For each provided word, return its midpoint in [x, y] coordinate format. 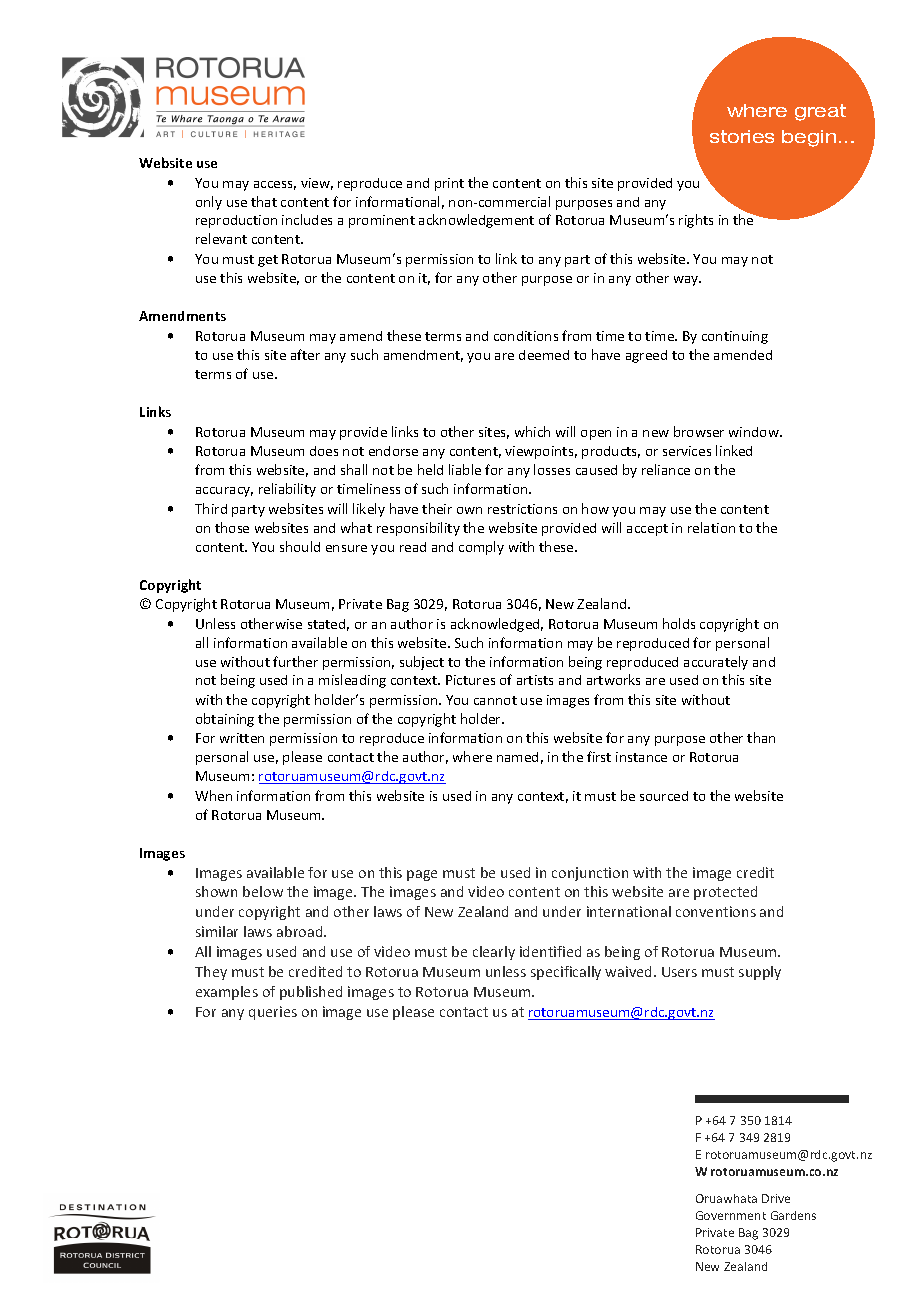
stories [742, 136]
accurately [716, 663]
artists [535, 680]
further [295, 661]
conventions [716, 911]
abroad [301, 931]
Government [731, 1215]
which [532, 431]
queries [273, 1013]
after [305, 354]
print [449, 184]
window [755, 432]
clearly [494, 953]
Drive [776, 1198]
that [264, 201]
